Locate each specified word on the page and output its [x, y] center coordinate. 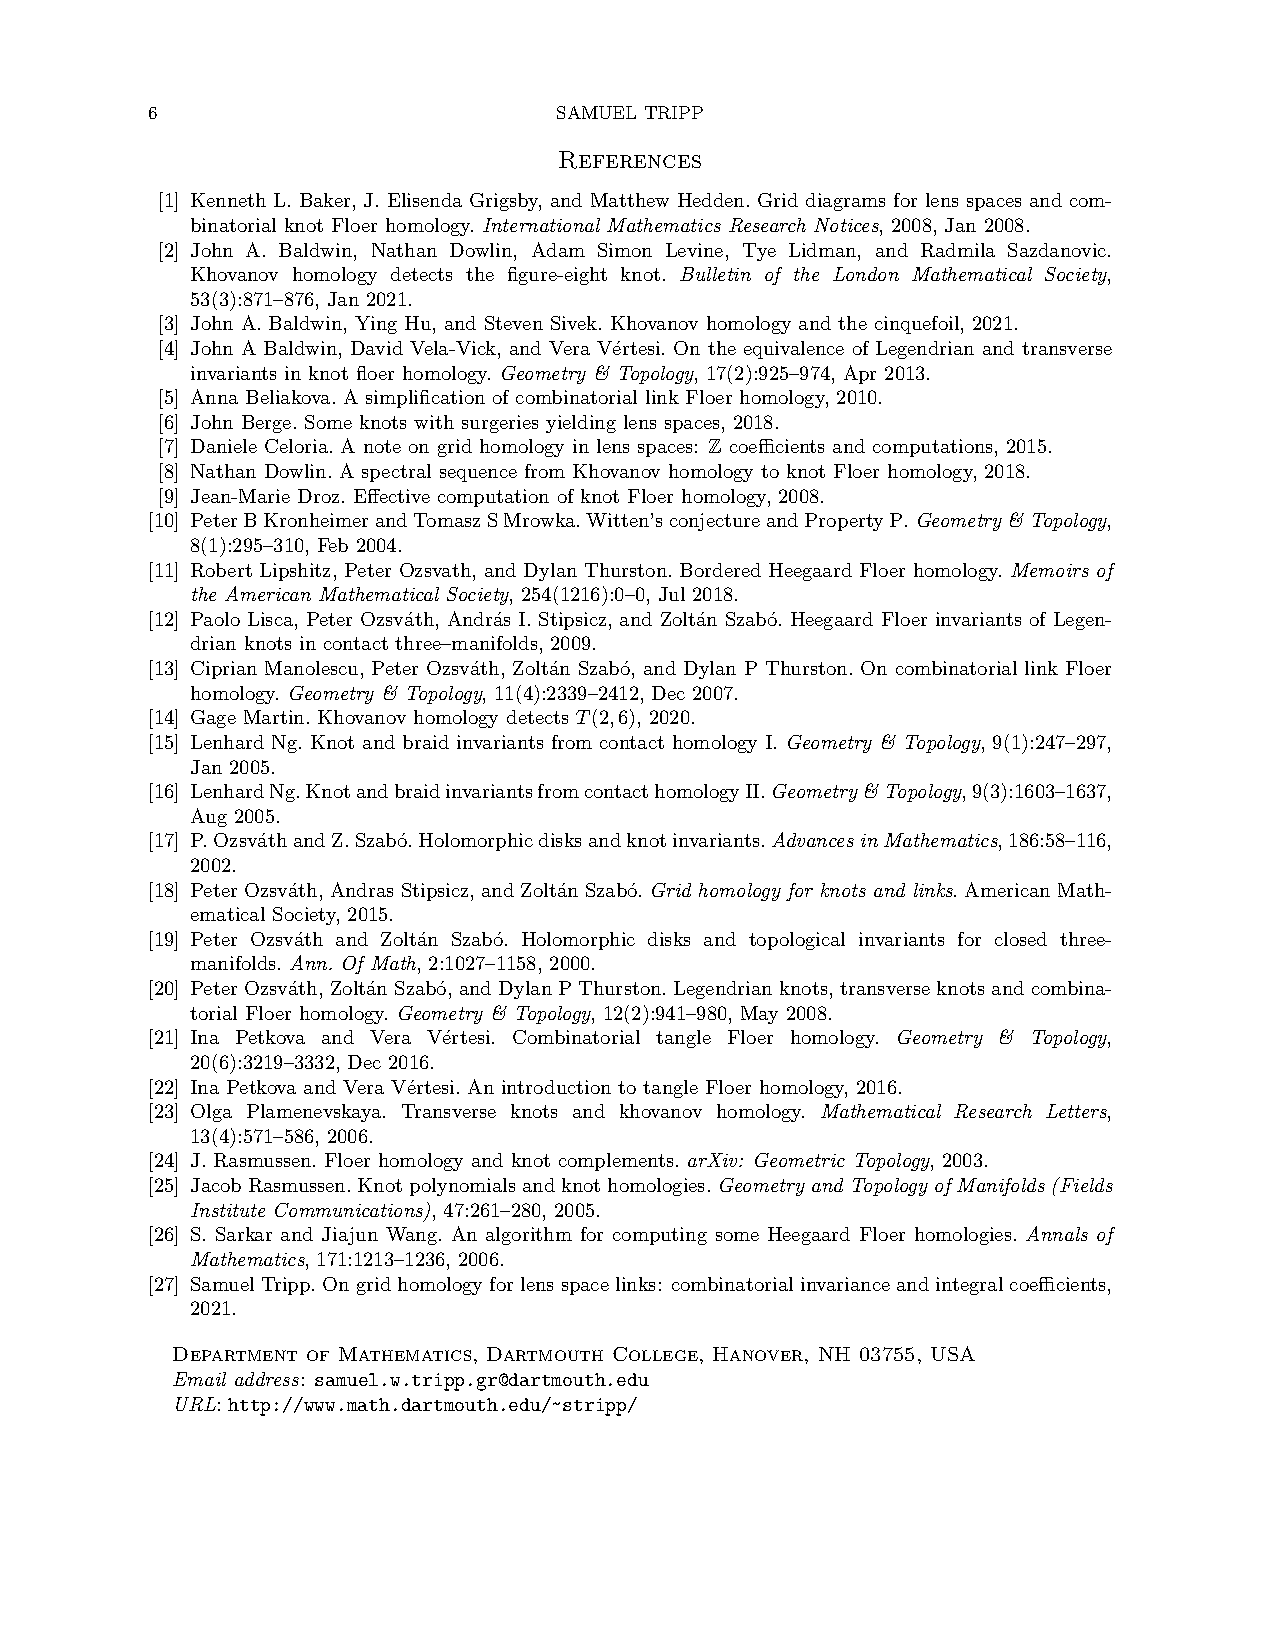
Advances [813, 839]
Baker [325, 200]
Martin [274, 717]
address [267, 1379]
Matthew [630, 200]
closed [1021, 939]
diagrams [845, 202]
